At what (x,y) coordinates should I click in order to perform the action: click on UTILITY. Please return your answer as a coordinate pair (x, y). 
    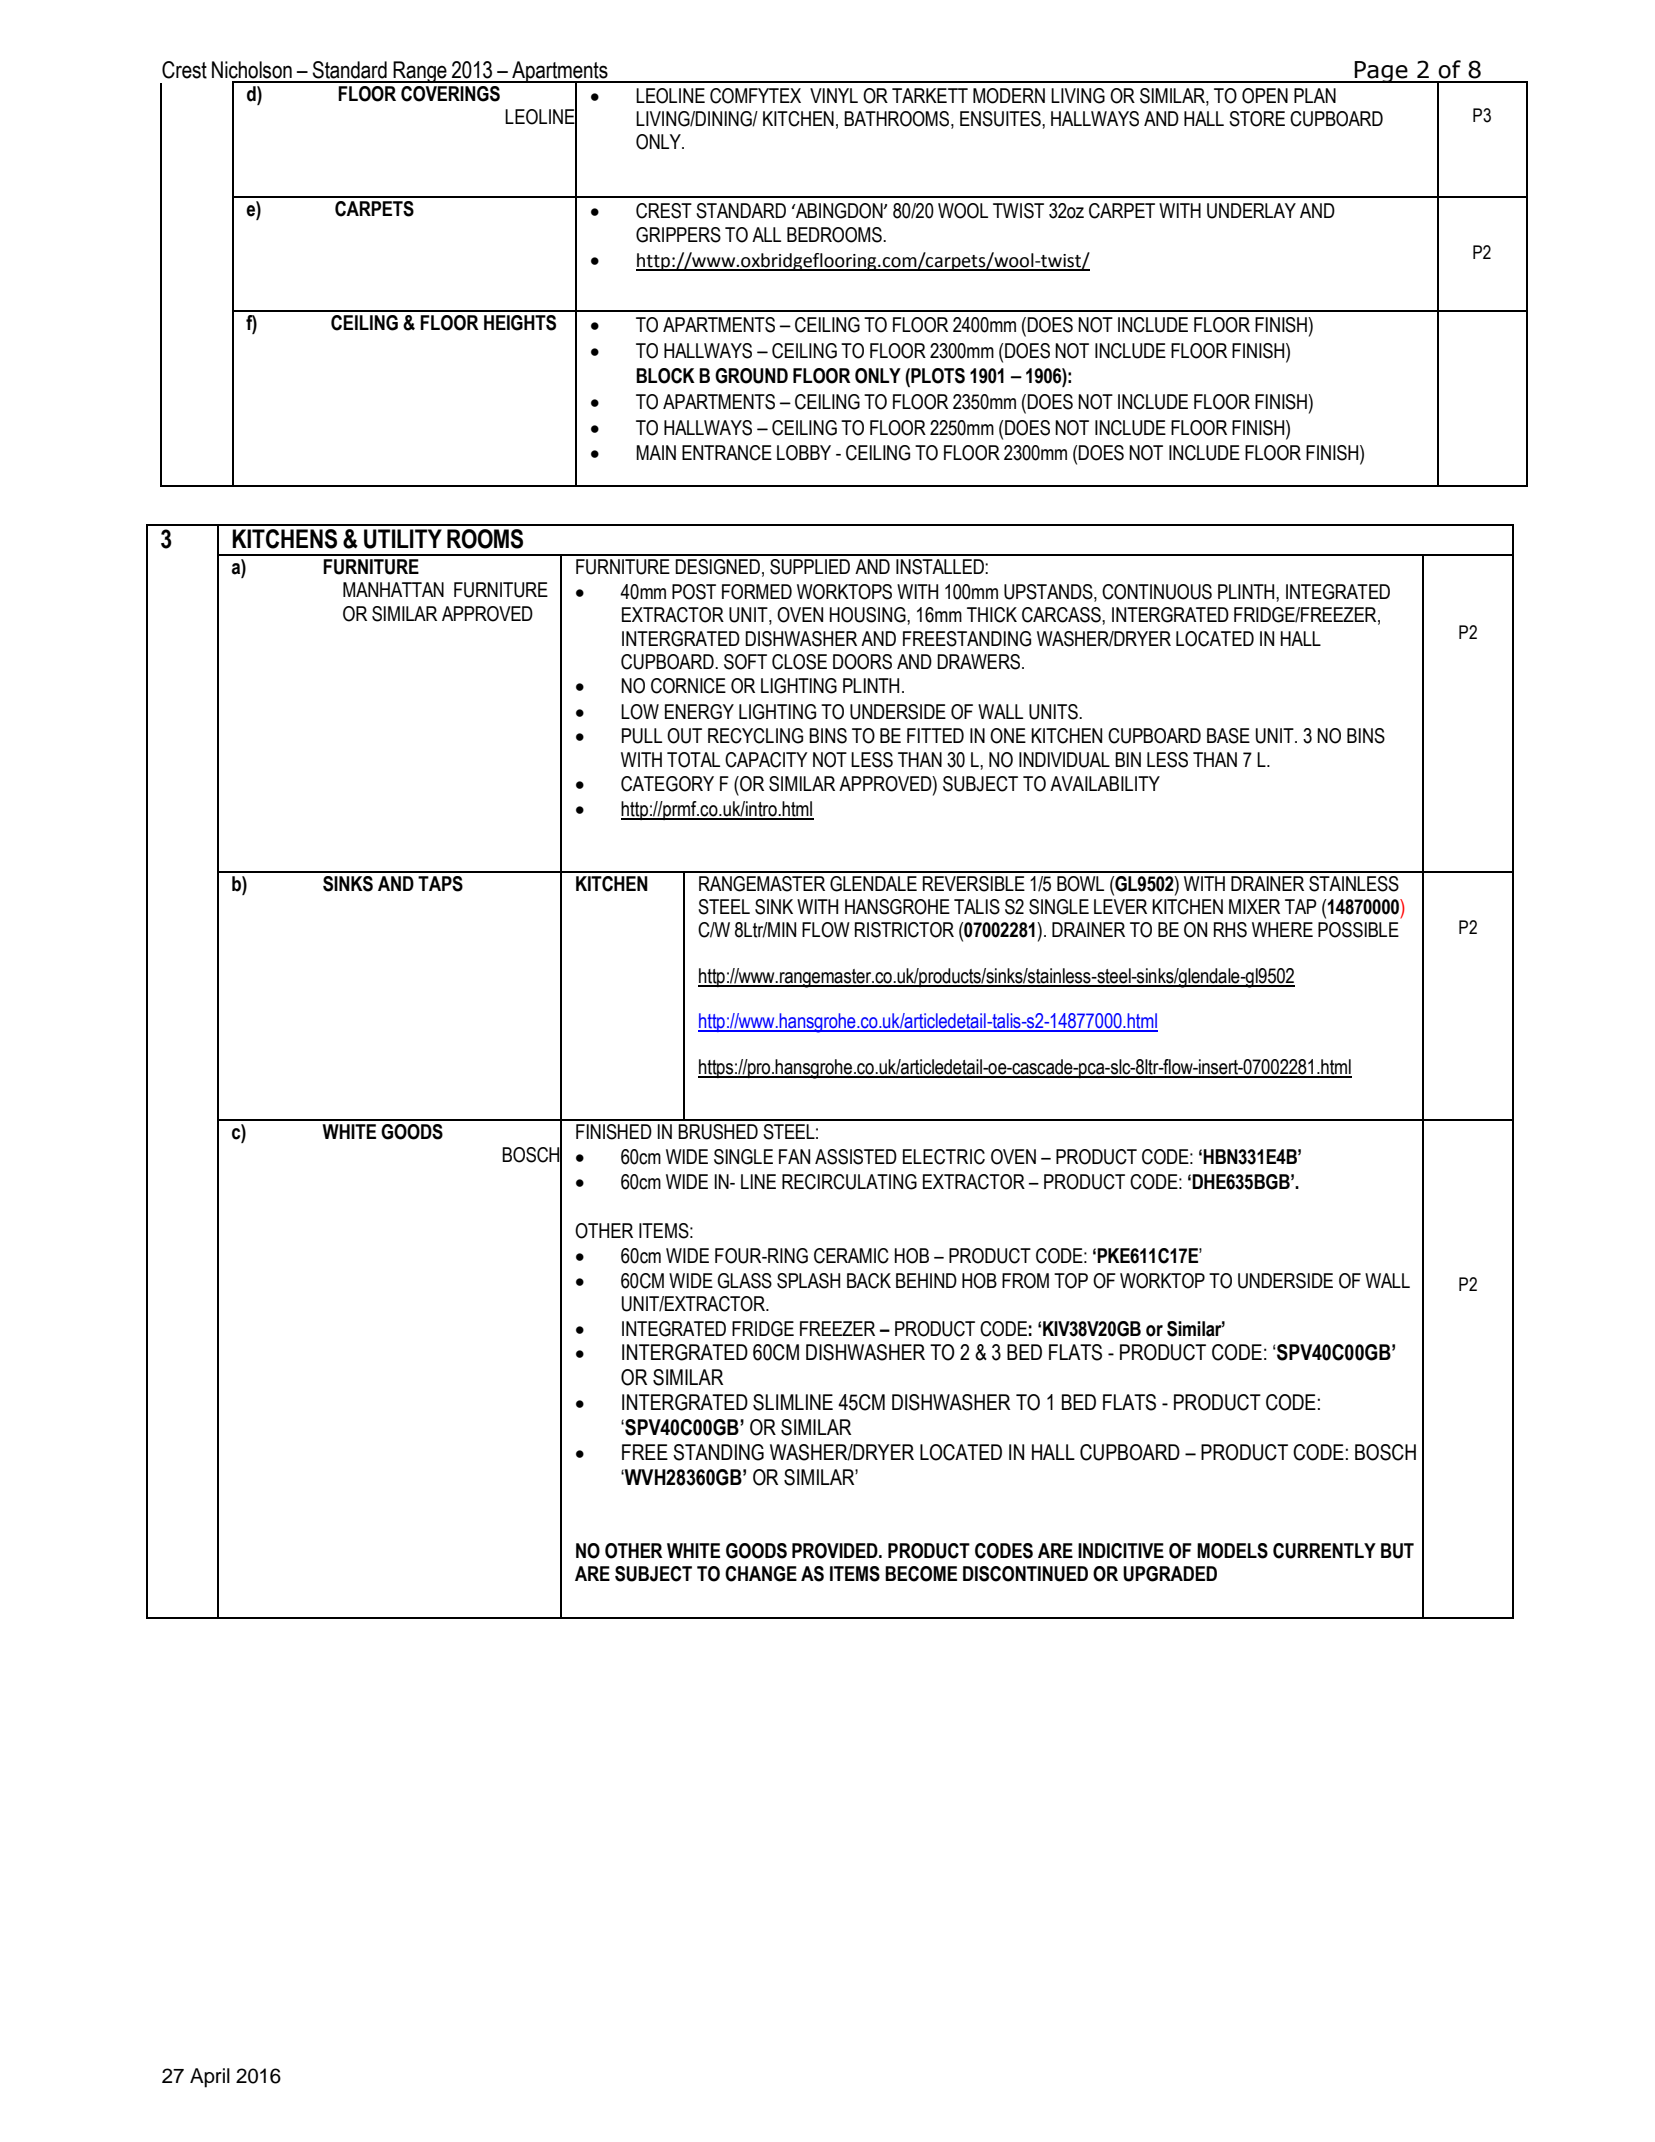
    Looking at the image, I should click on (403, 539).
